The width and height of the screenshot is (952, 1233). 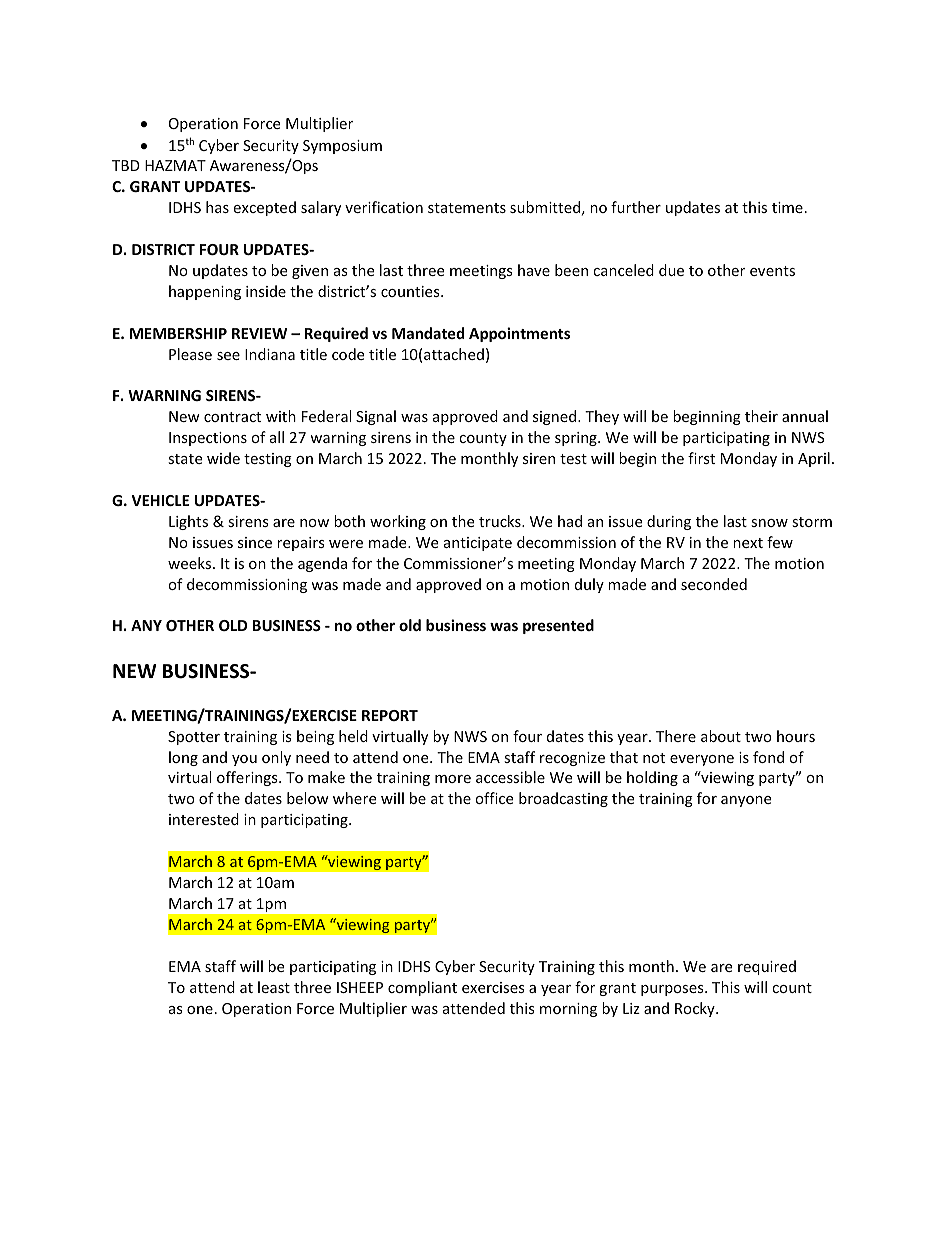 I want to click on verification, so click(x=384, y=207).
